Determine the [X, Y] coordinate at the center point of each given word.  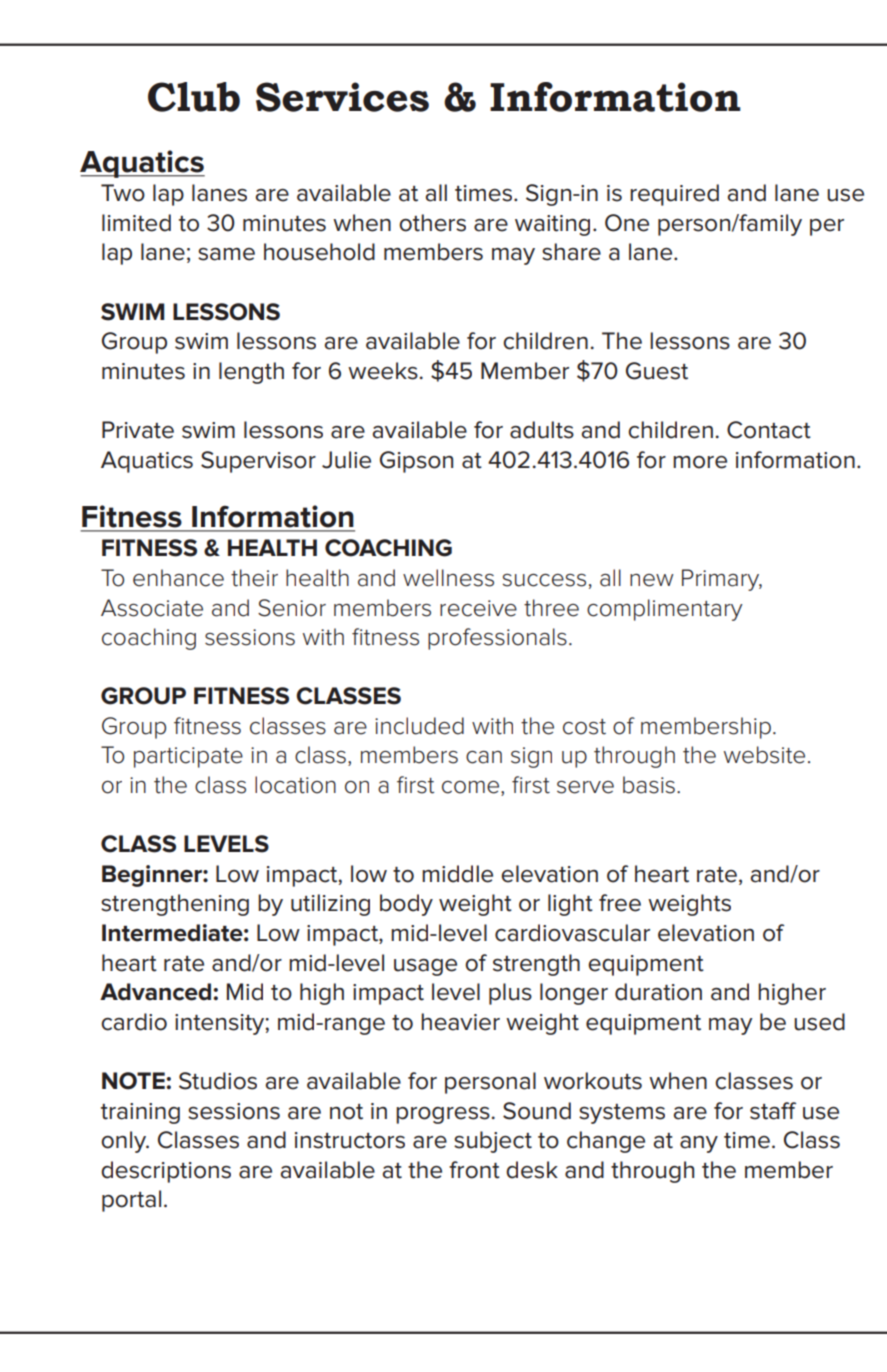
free [620, 903]
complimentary [665, 610]
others [432, 223]
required [674, 195]
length [251, 373]
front [474, 1170]
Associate [152, 608]
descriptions [166, 1172]
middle [457, 874]
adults [542, 430]
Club [194, 97]
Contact [769, 430]
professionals [497, 639]
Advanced [157, 992]
